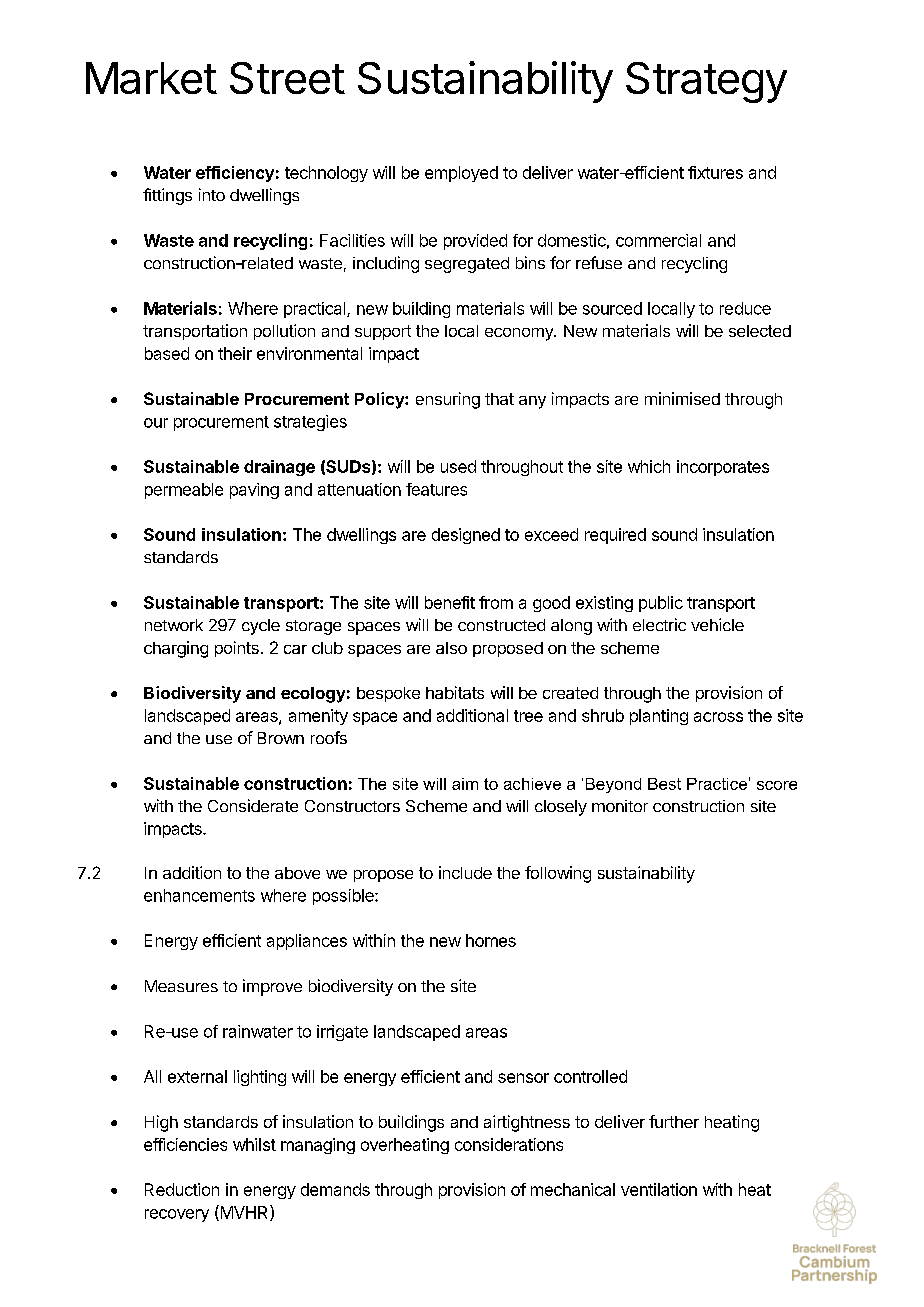  Describe the element at coordinates (458, 466) in the screenshot. I see `used` at that location.
